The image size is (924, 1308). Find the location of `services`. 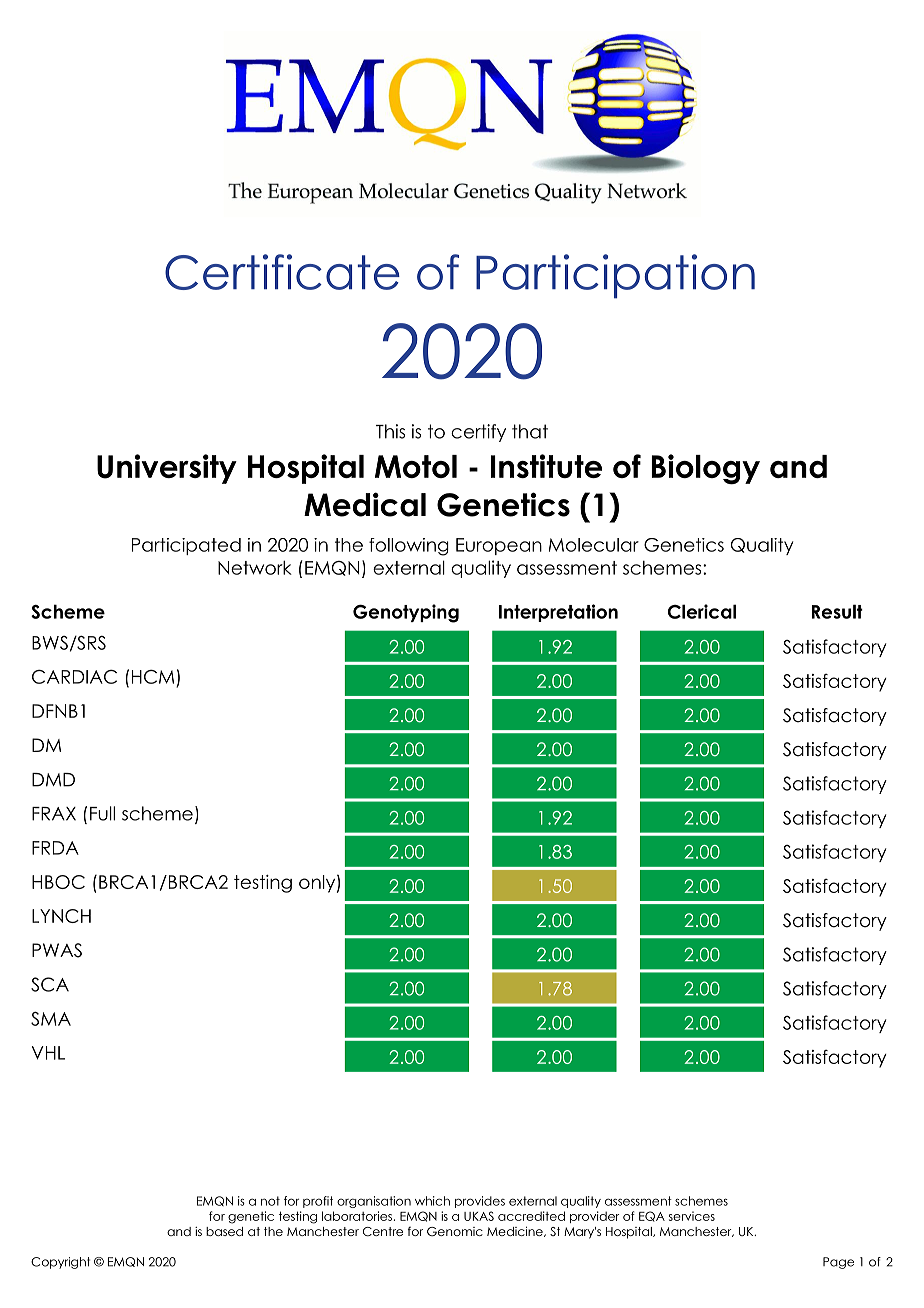

services is located at coordinates (692, 1216).
